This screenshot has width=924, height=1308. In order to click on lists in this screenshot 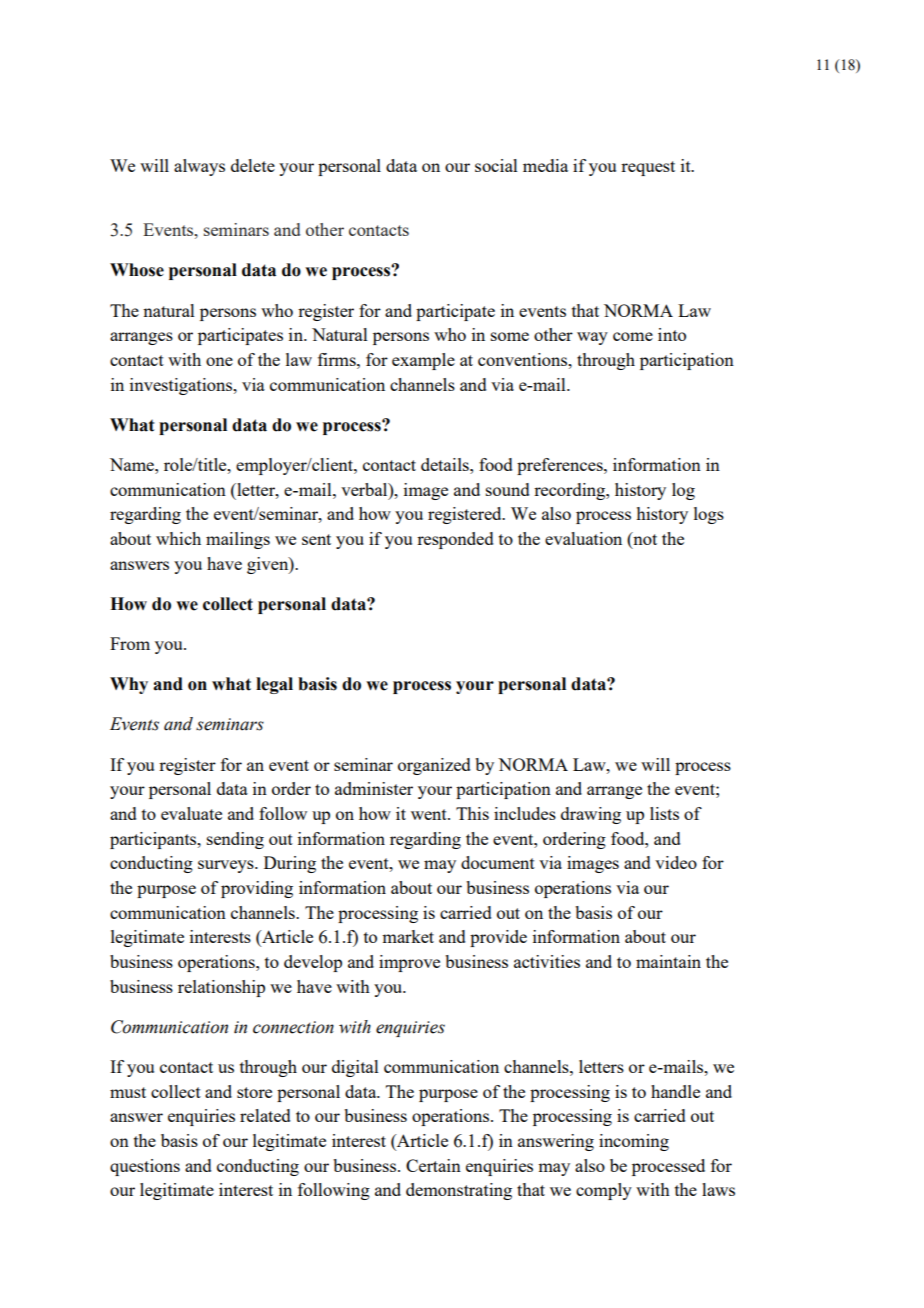, I will do `click(664, 813)`.
